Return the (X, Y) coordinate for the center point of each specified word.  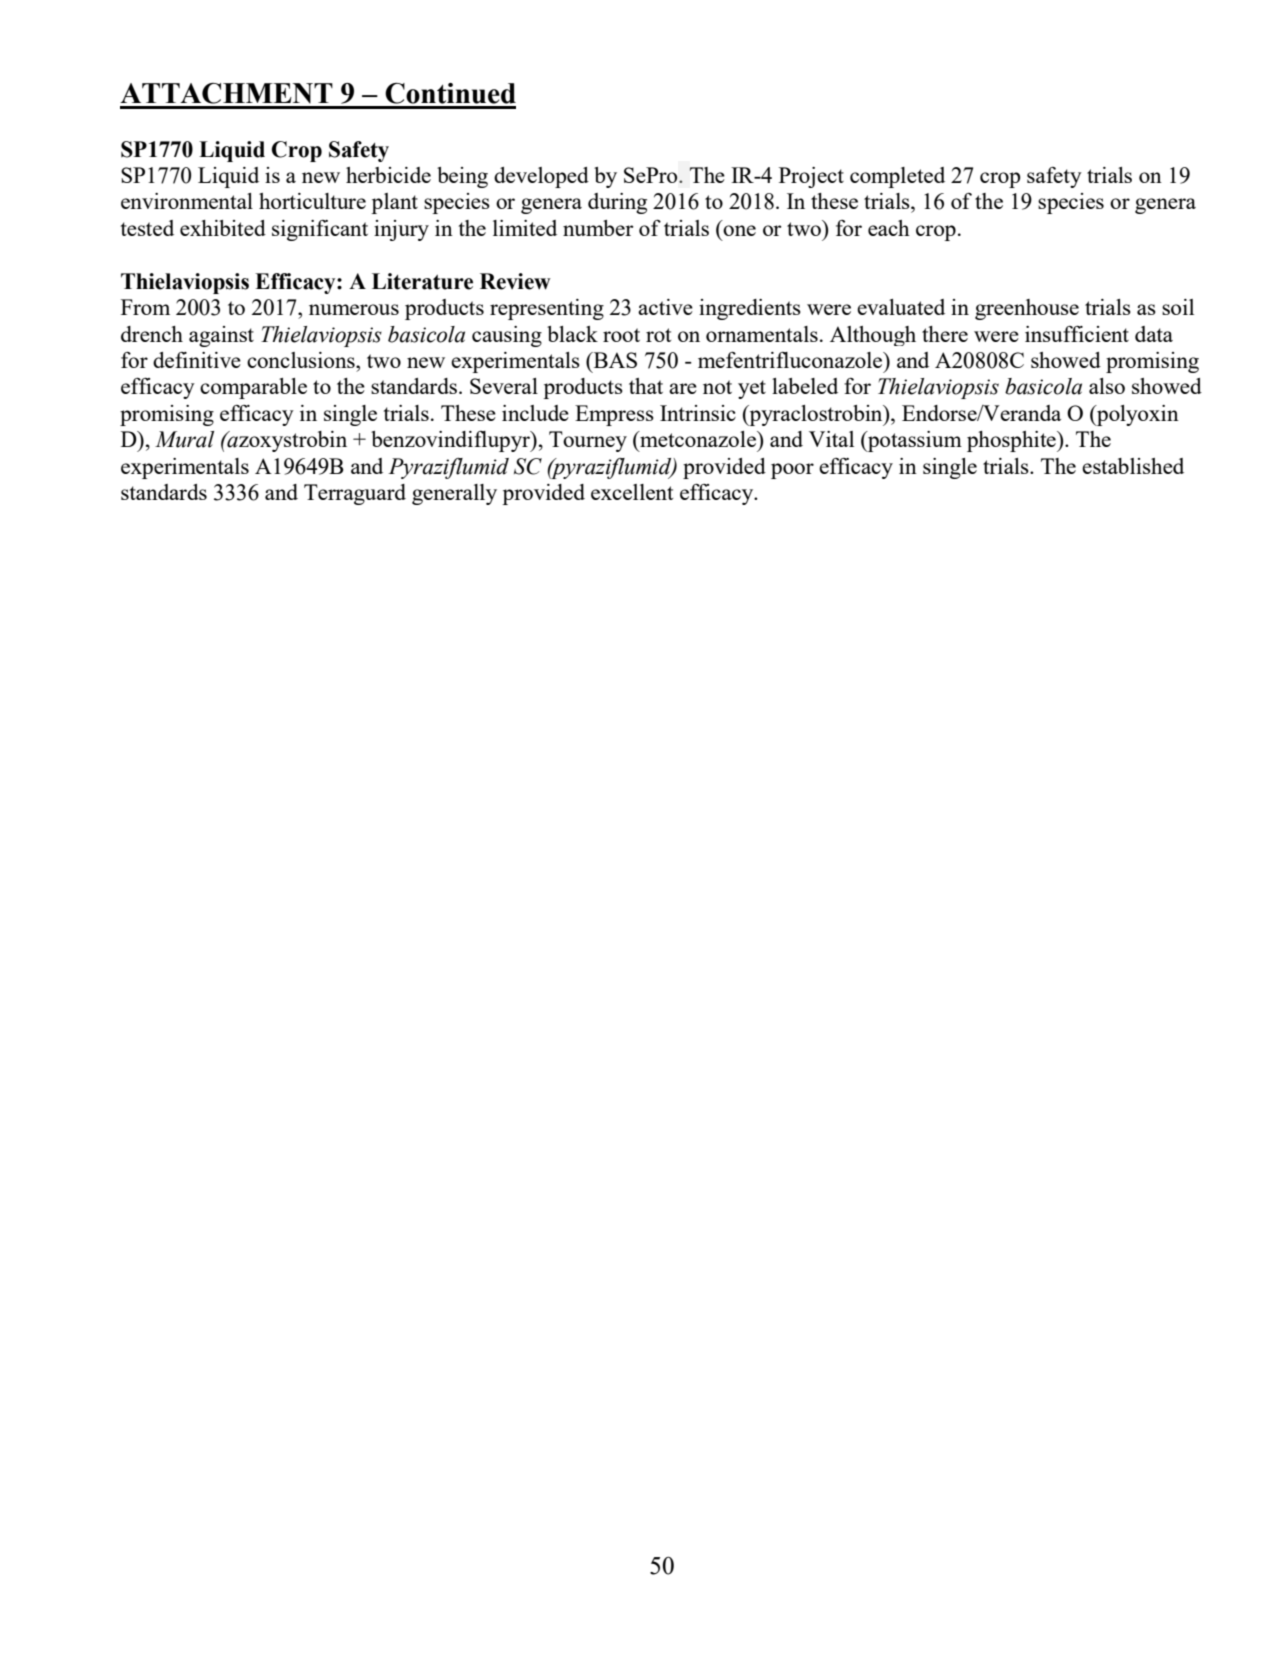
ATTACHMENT (226, 93)
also (1107, 386)
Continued (450, 93)
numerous (354, 309)
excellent (632, 492)
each (889, 228)
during (617, 203)
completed (897, 177)
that (646, 386)
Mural (184, 439)
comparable (253, 388)
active (665, 307)
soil (1178, 307)
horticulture (312, 201)
